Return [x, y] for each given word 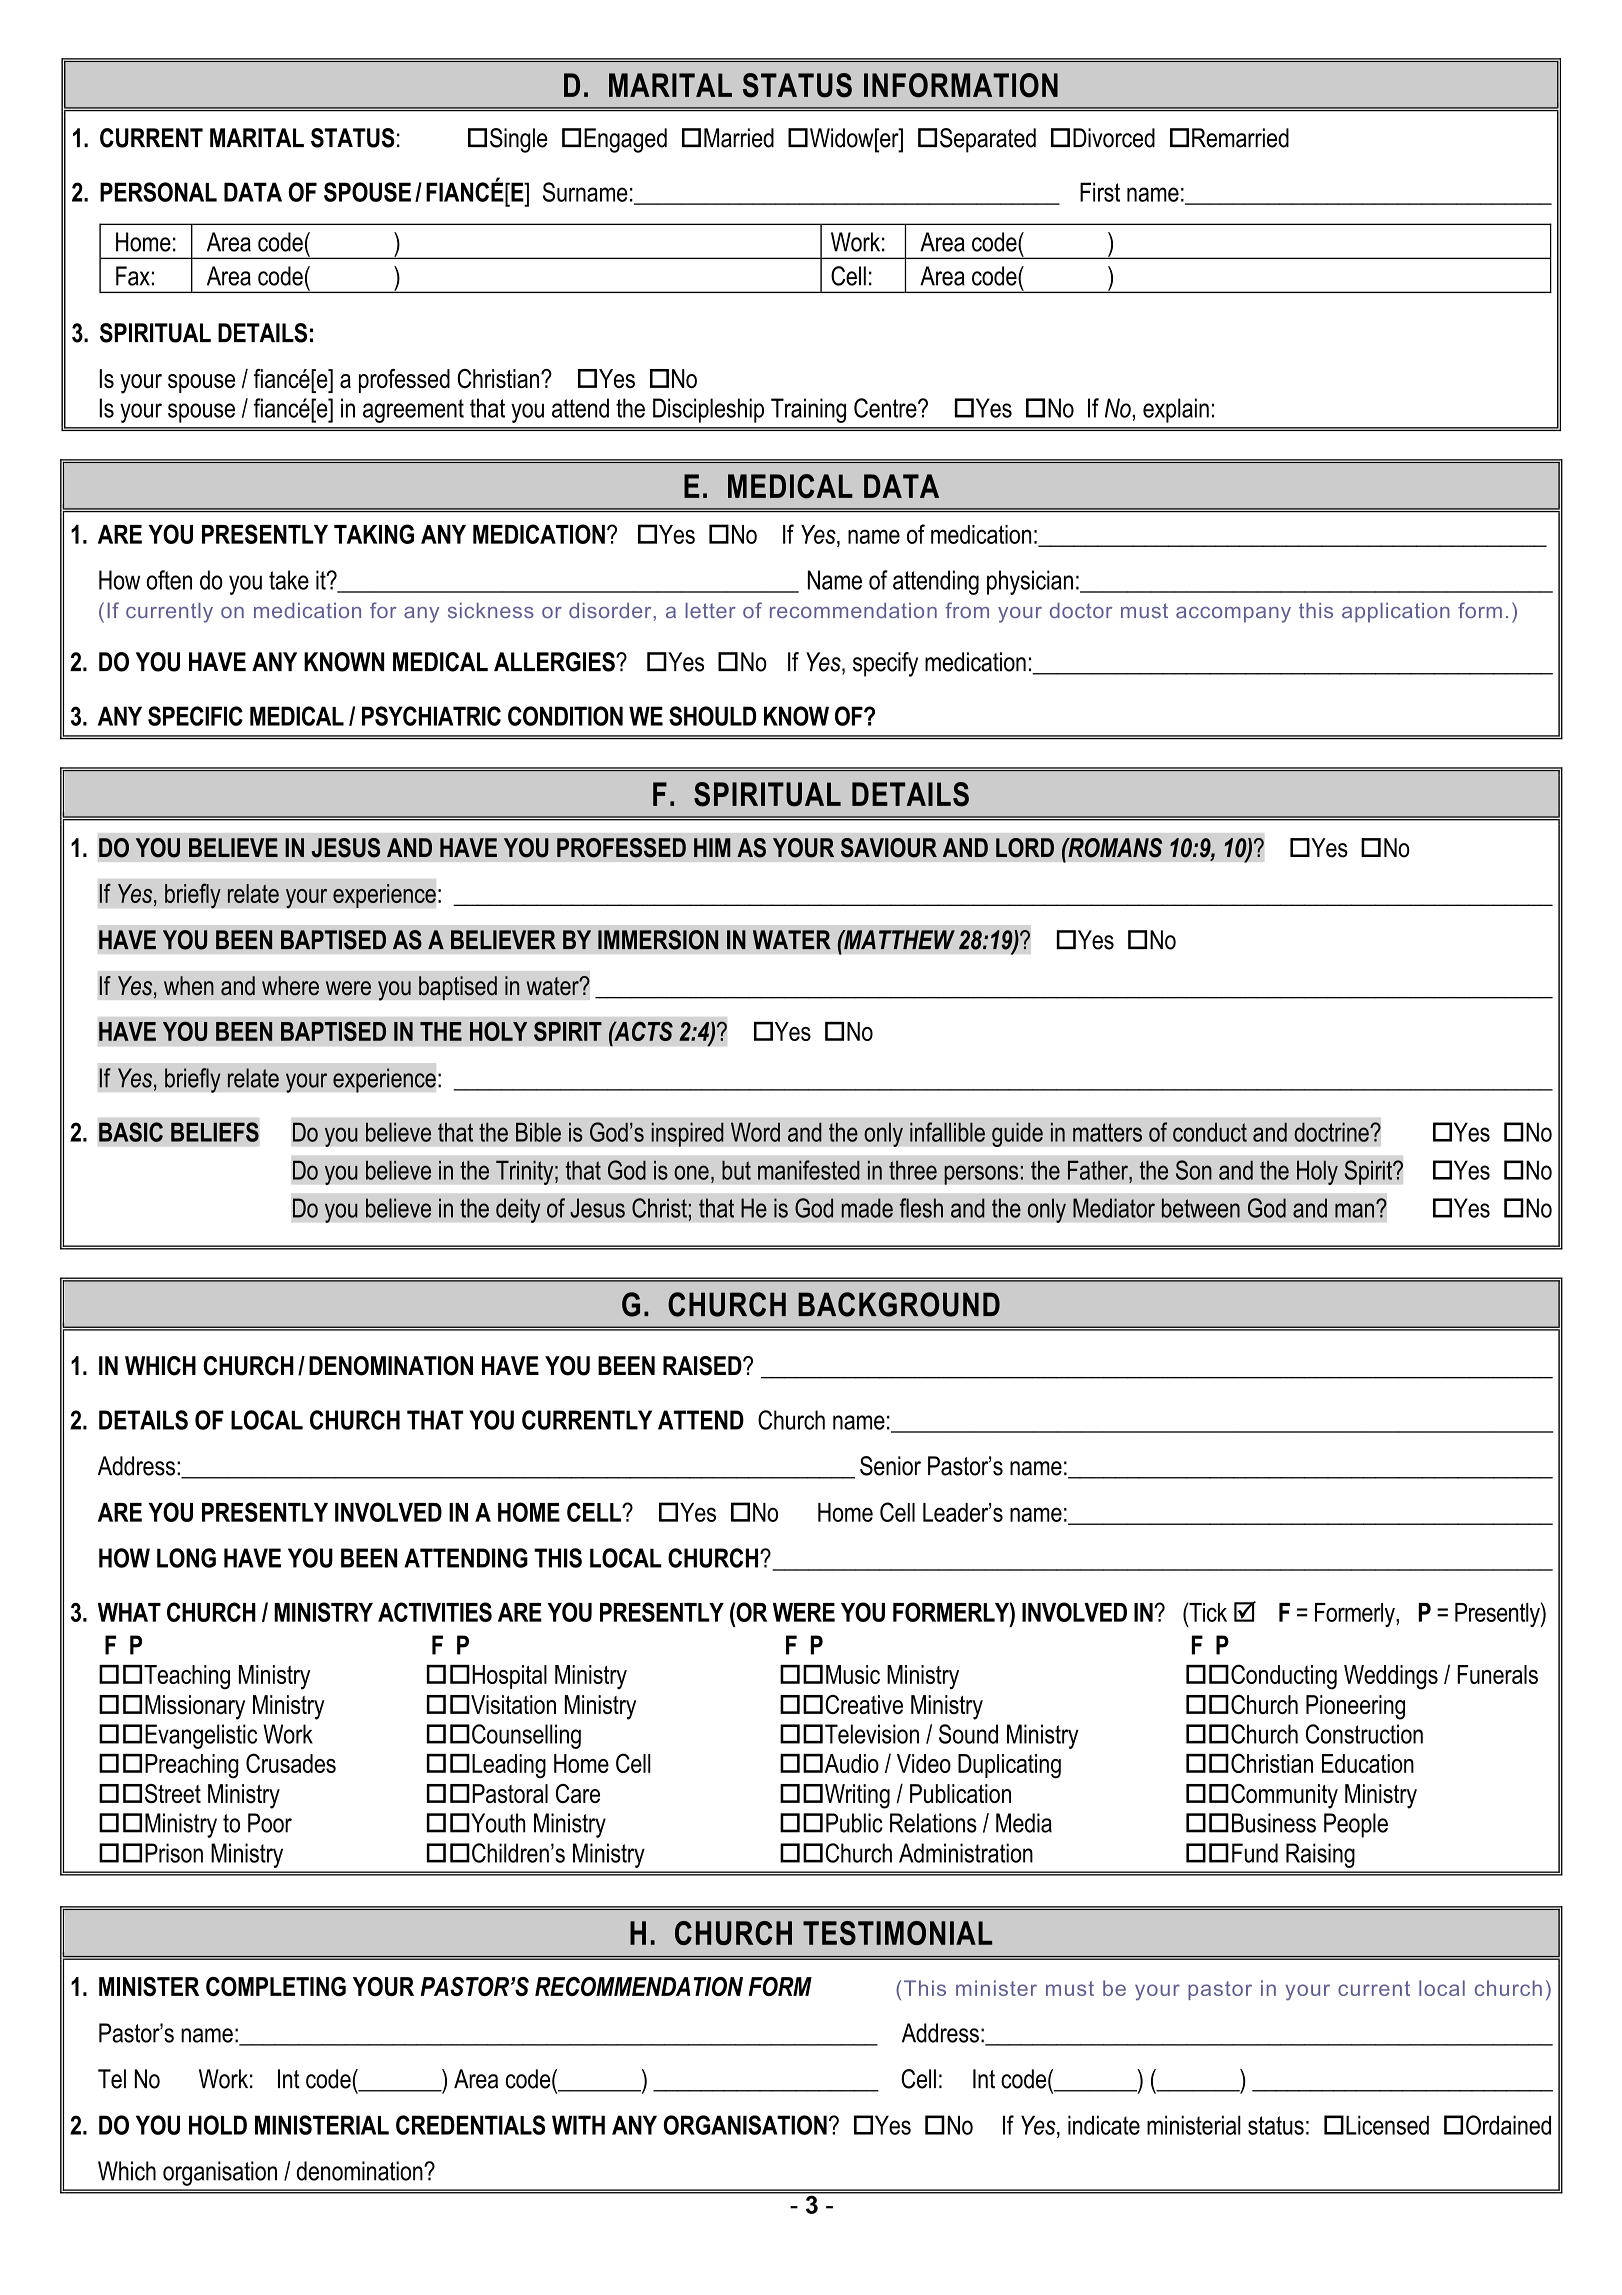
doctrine [1332, 1132]
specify [885, 664]
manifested [809, 1170]
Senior [890, 1466]
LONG [186, 1558]
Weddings [1391, 1677]
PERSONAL [158, 192]
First [1100, 192]
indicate [1104, 2125]
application [1396, 613]
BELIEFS [215, 1132]
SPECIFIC [195, 716]
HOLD [218, 2125]
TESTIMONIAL [897, 1933]
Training [808, 410]
